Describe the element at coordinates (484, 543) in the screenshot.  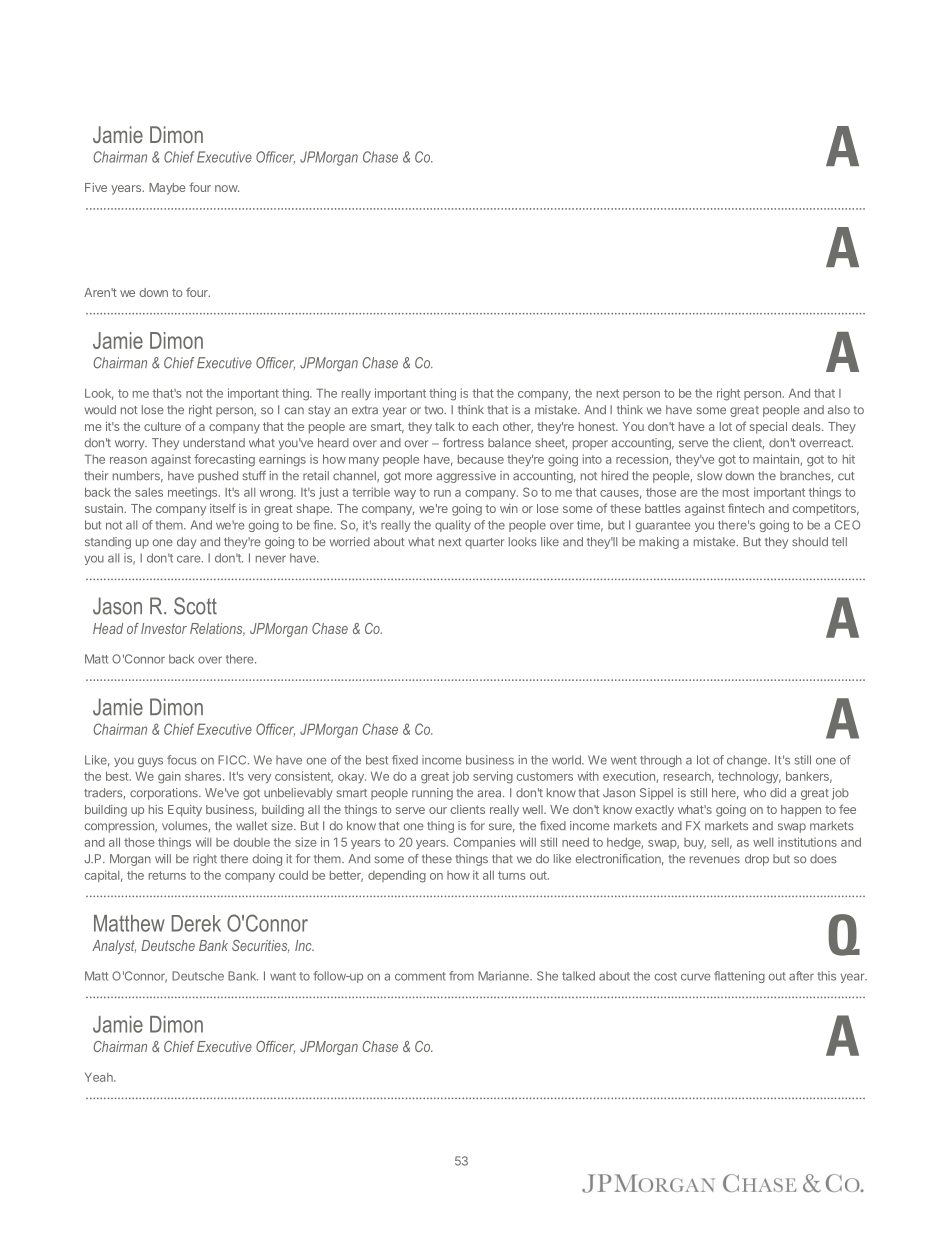
I see `quarter` at that location.
